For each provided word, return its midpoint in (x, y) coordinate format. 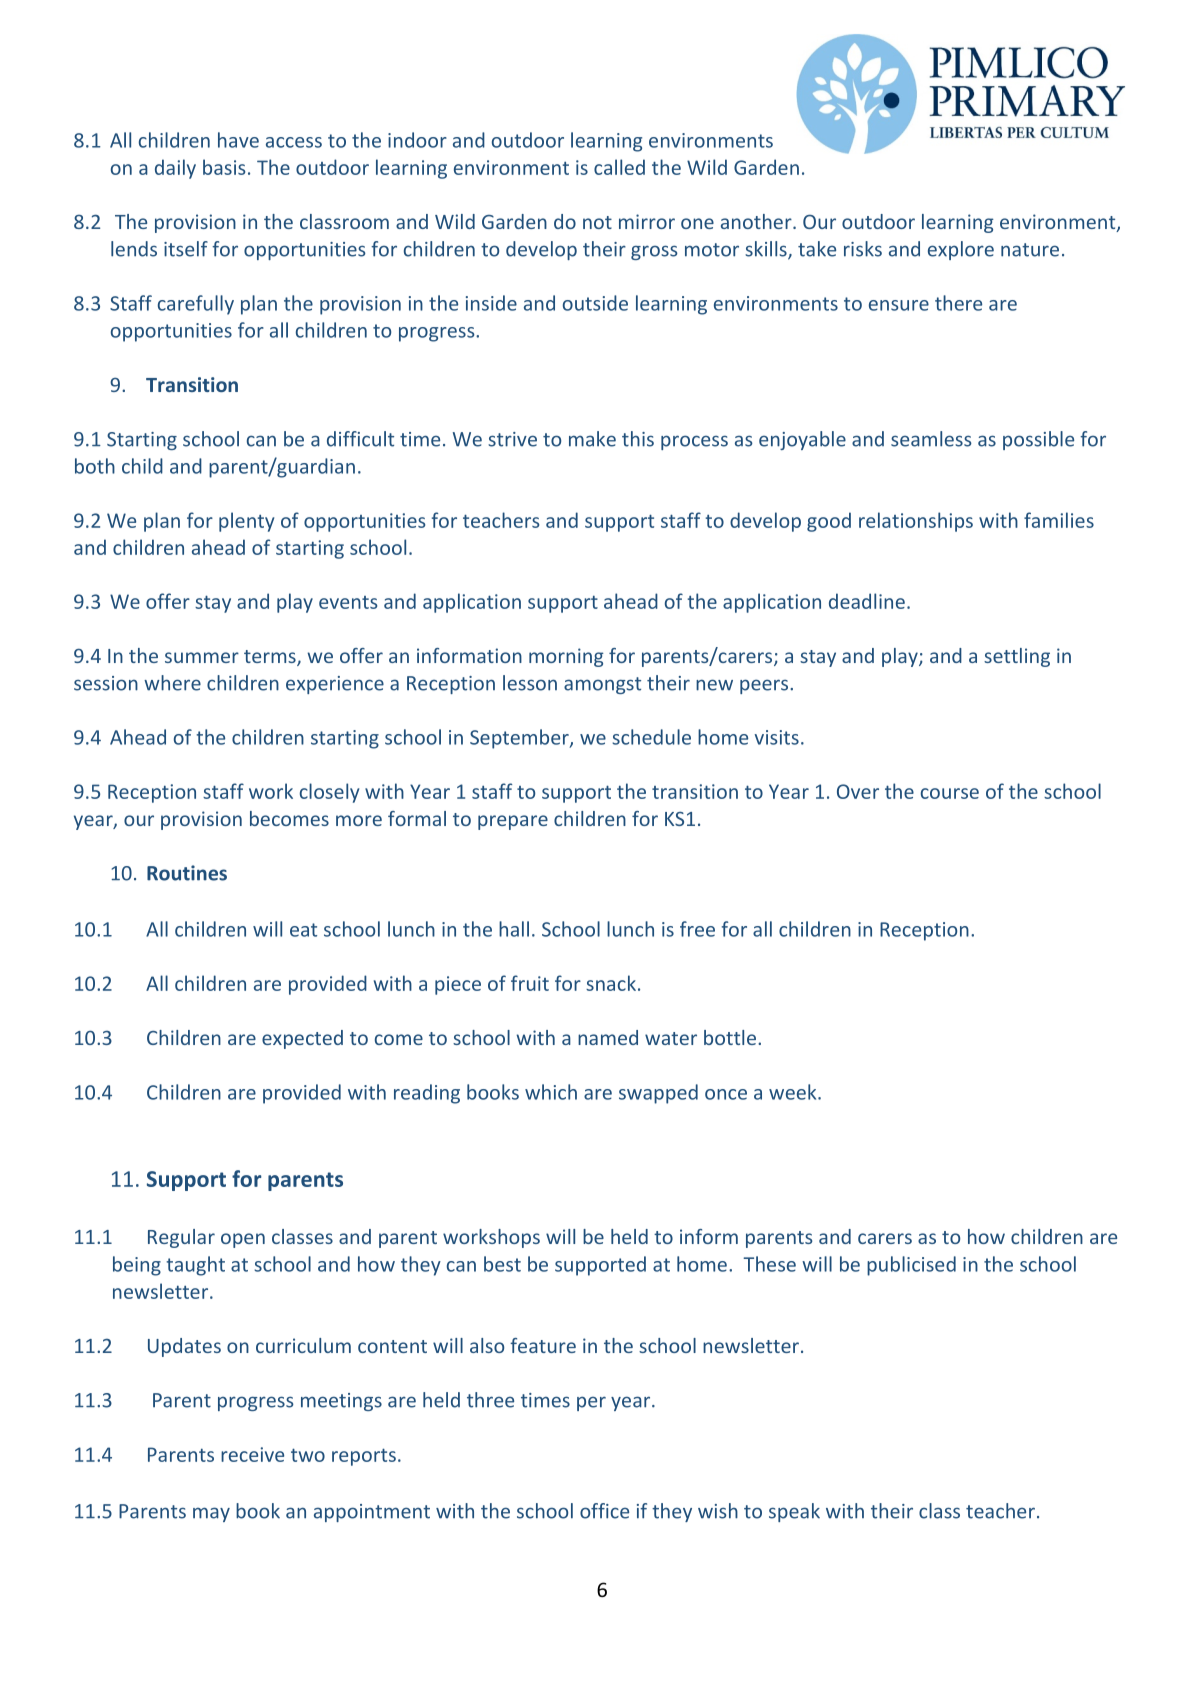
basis (224, 167)
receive (252, 1454)
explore (961, 250)
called (619, 167)
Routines (187, 873)
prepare (513, 822)
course (950, 793)
